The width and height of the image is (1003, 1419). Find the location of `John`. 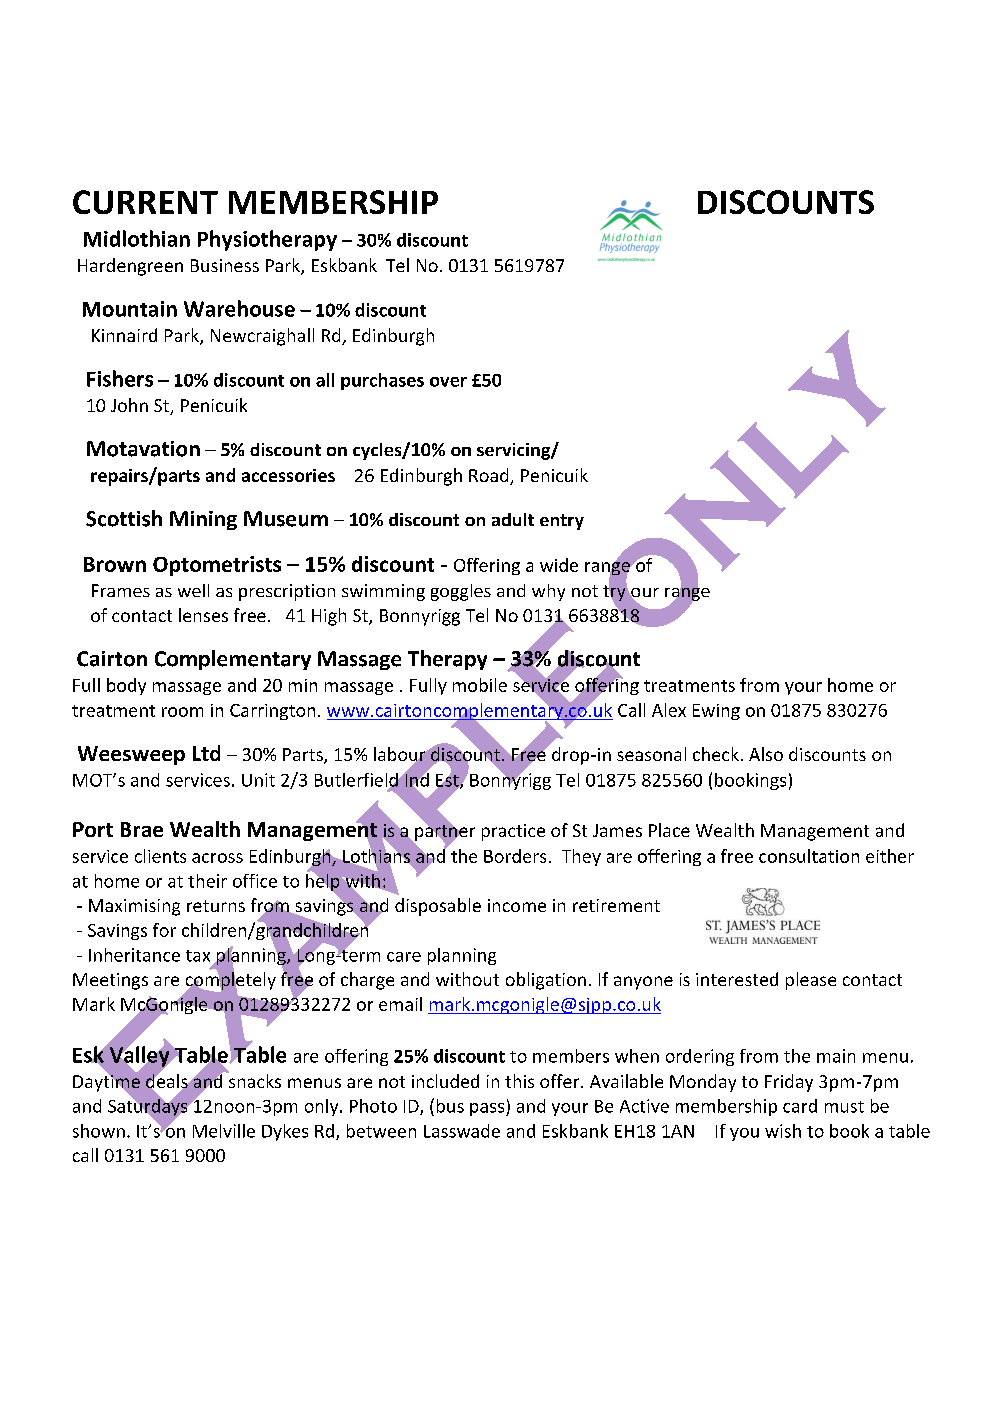

John is located at coordinates (129, 405).
